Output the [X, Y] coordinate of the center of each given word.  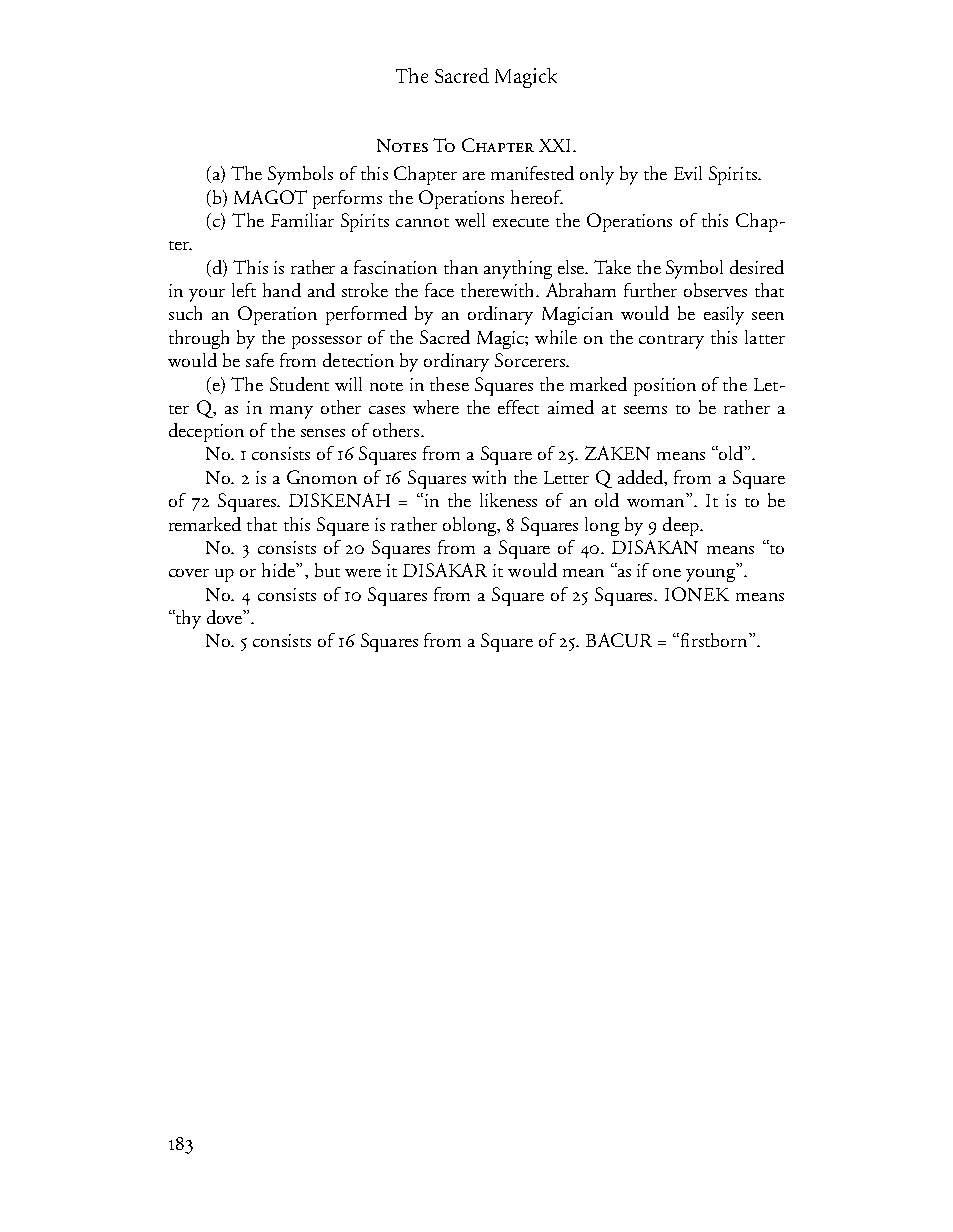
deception [206, 432]
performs [347, 199]
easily [724, 315]
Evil [688, 173]
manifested [532, 173]
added [642, 478]
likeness [508, 500]
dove [225, 617]
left [244, 290]
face [439, 290]
